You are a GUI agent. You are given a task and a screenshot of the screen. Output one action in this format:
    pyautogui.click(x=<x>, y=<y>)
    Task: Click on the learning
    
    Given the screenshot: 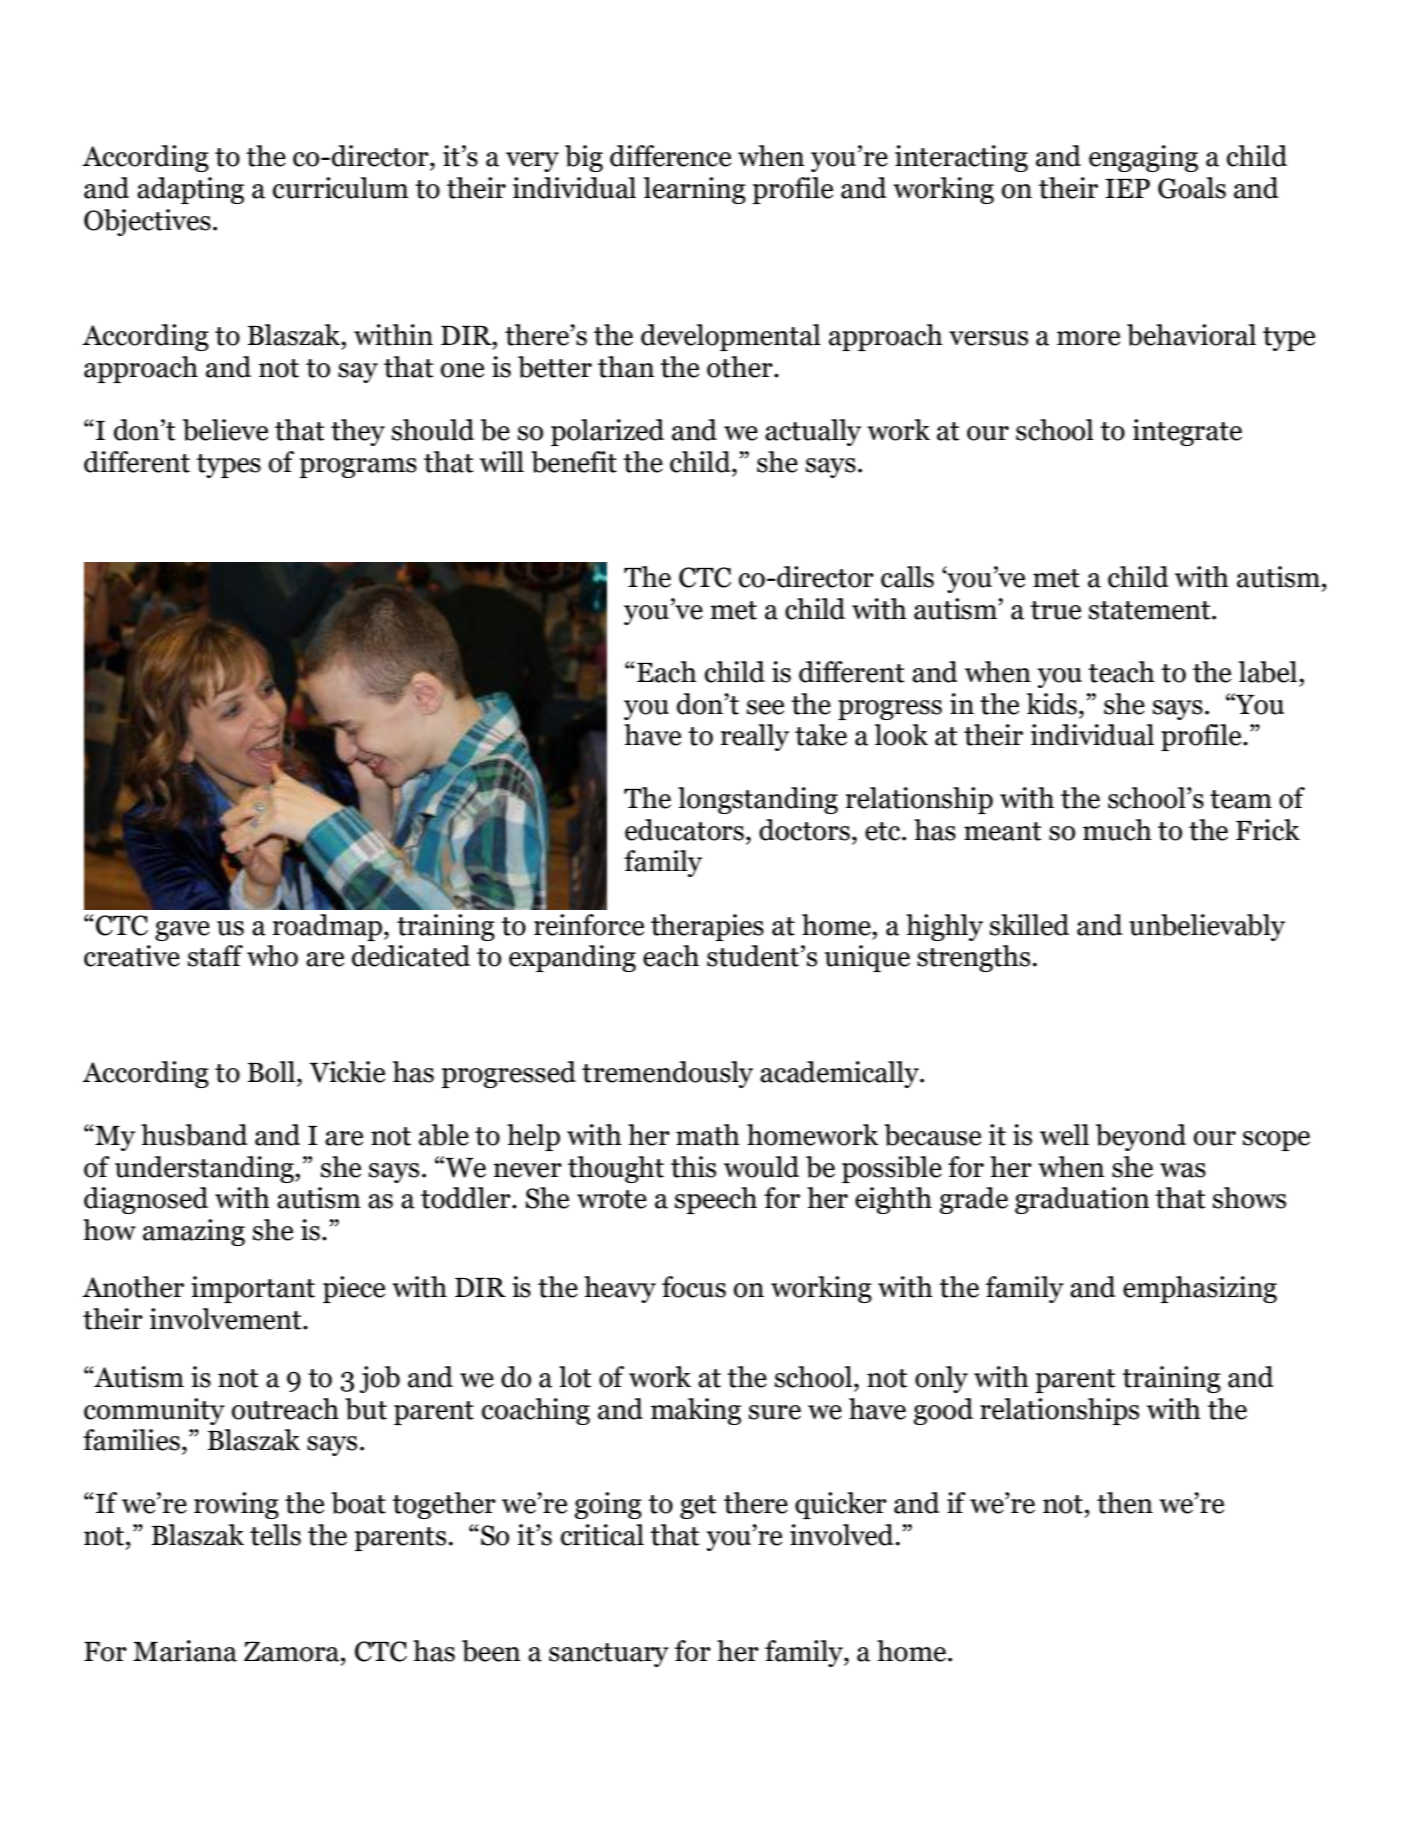 What is the action you would take?
    pyautogui.click(x=695, y=190)
